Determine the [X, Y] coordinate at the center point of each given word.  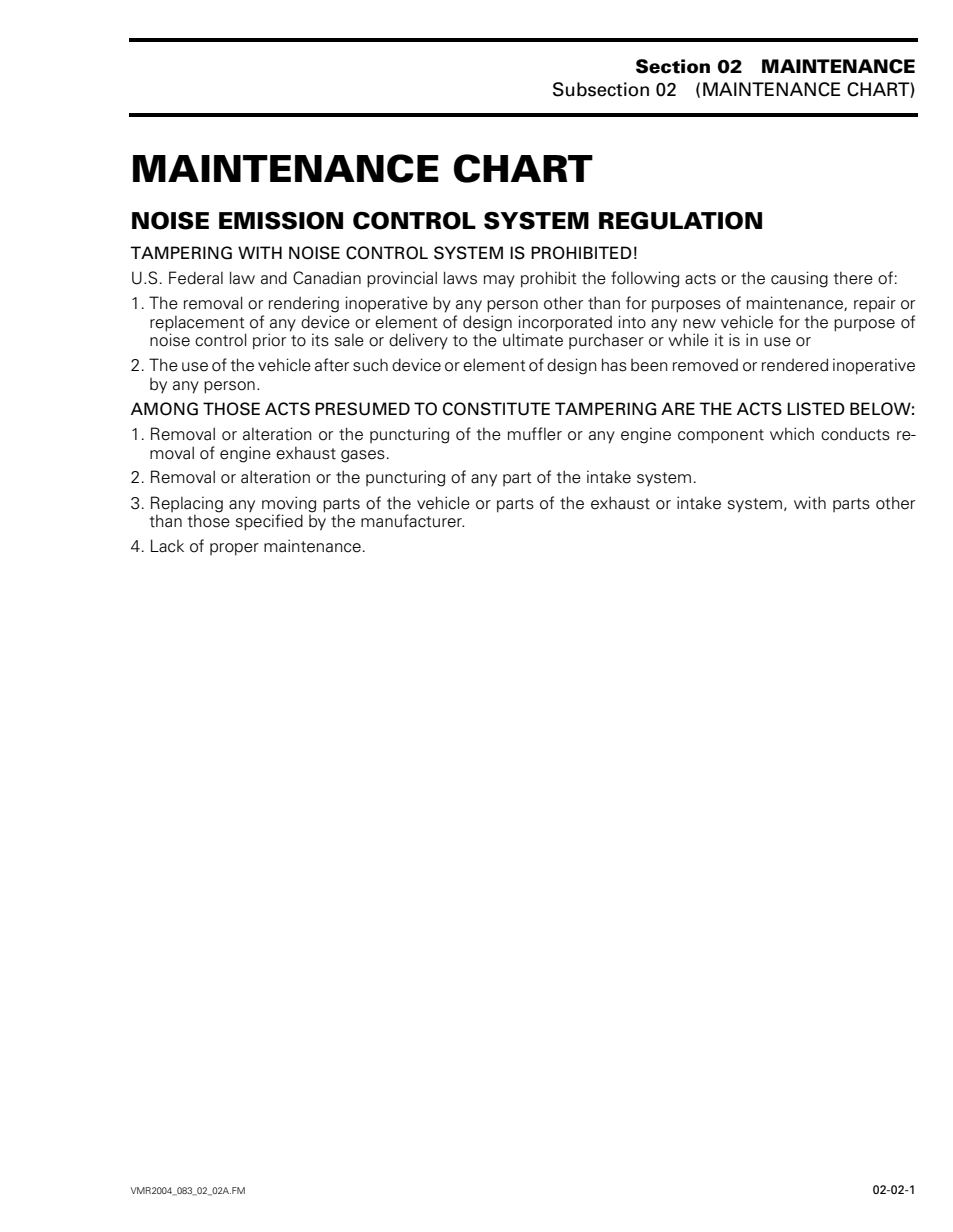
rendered [795, 365]
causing [799, 279]
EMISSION [281, 220]
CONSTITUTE [496, 409]
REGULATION [680, 220]
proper [234, 549]
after [332, 365]
